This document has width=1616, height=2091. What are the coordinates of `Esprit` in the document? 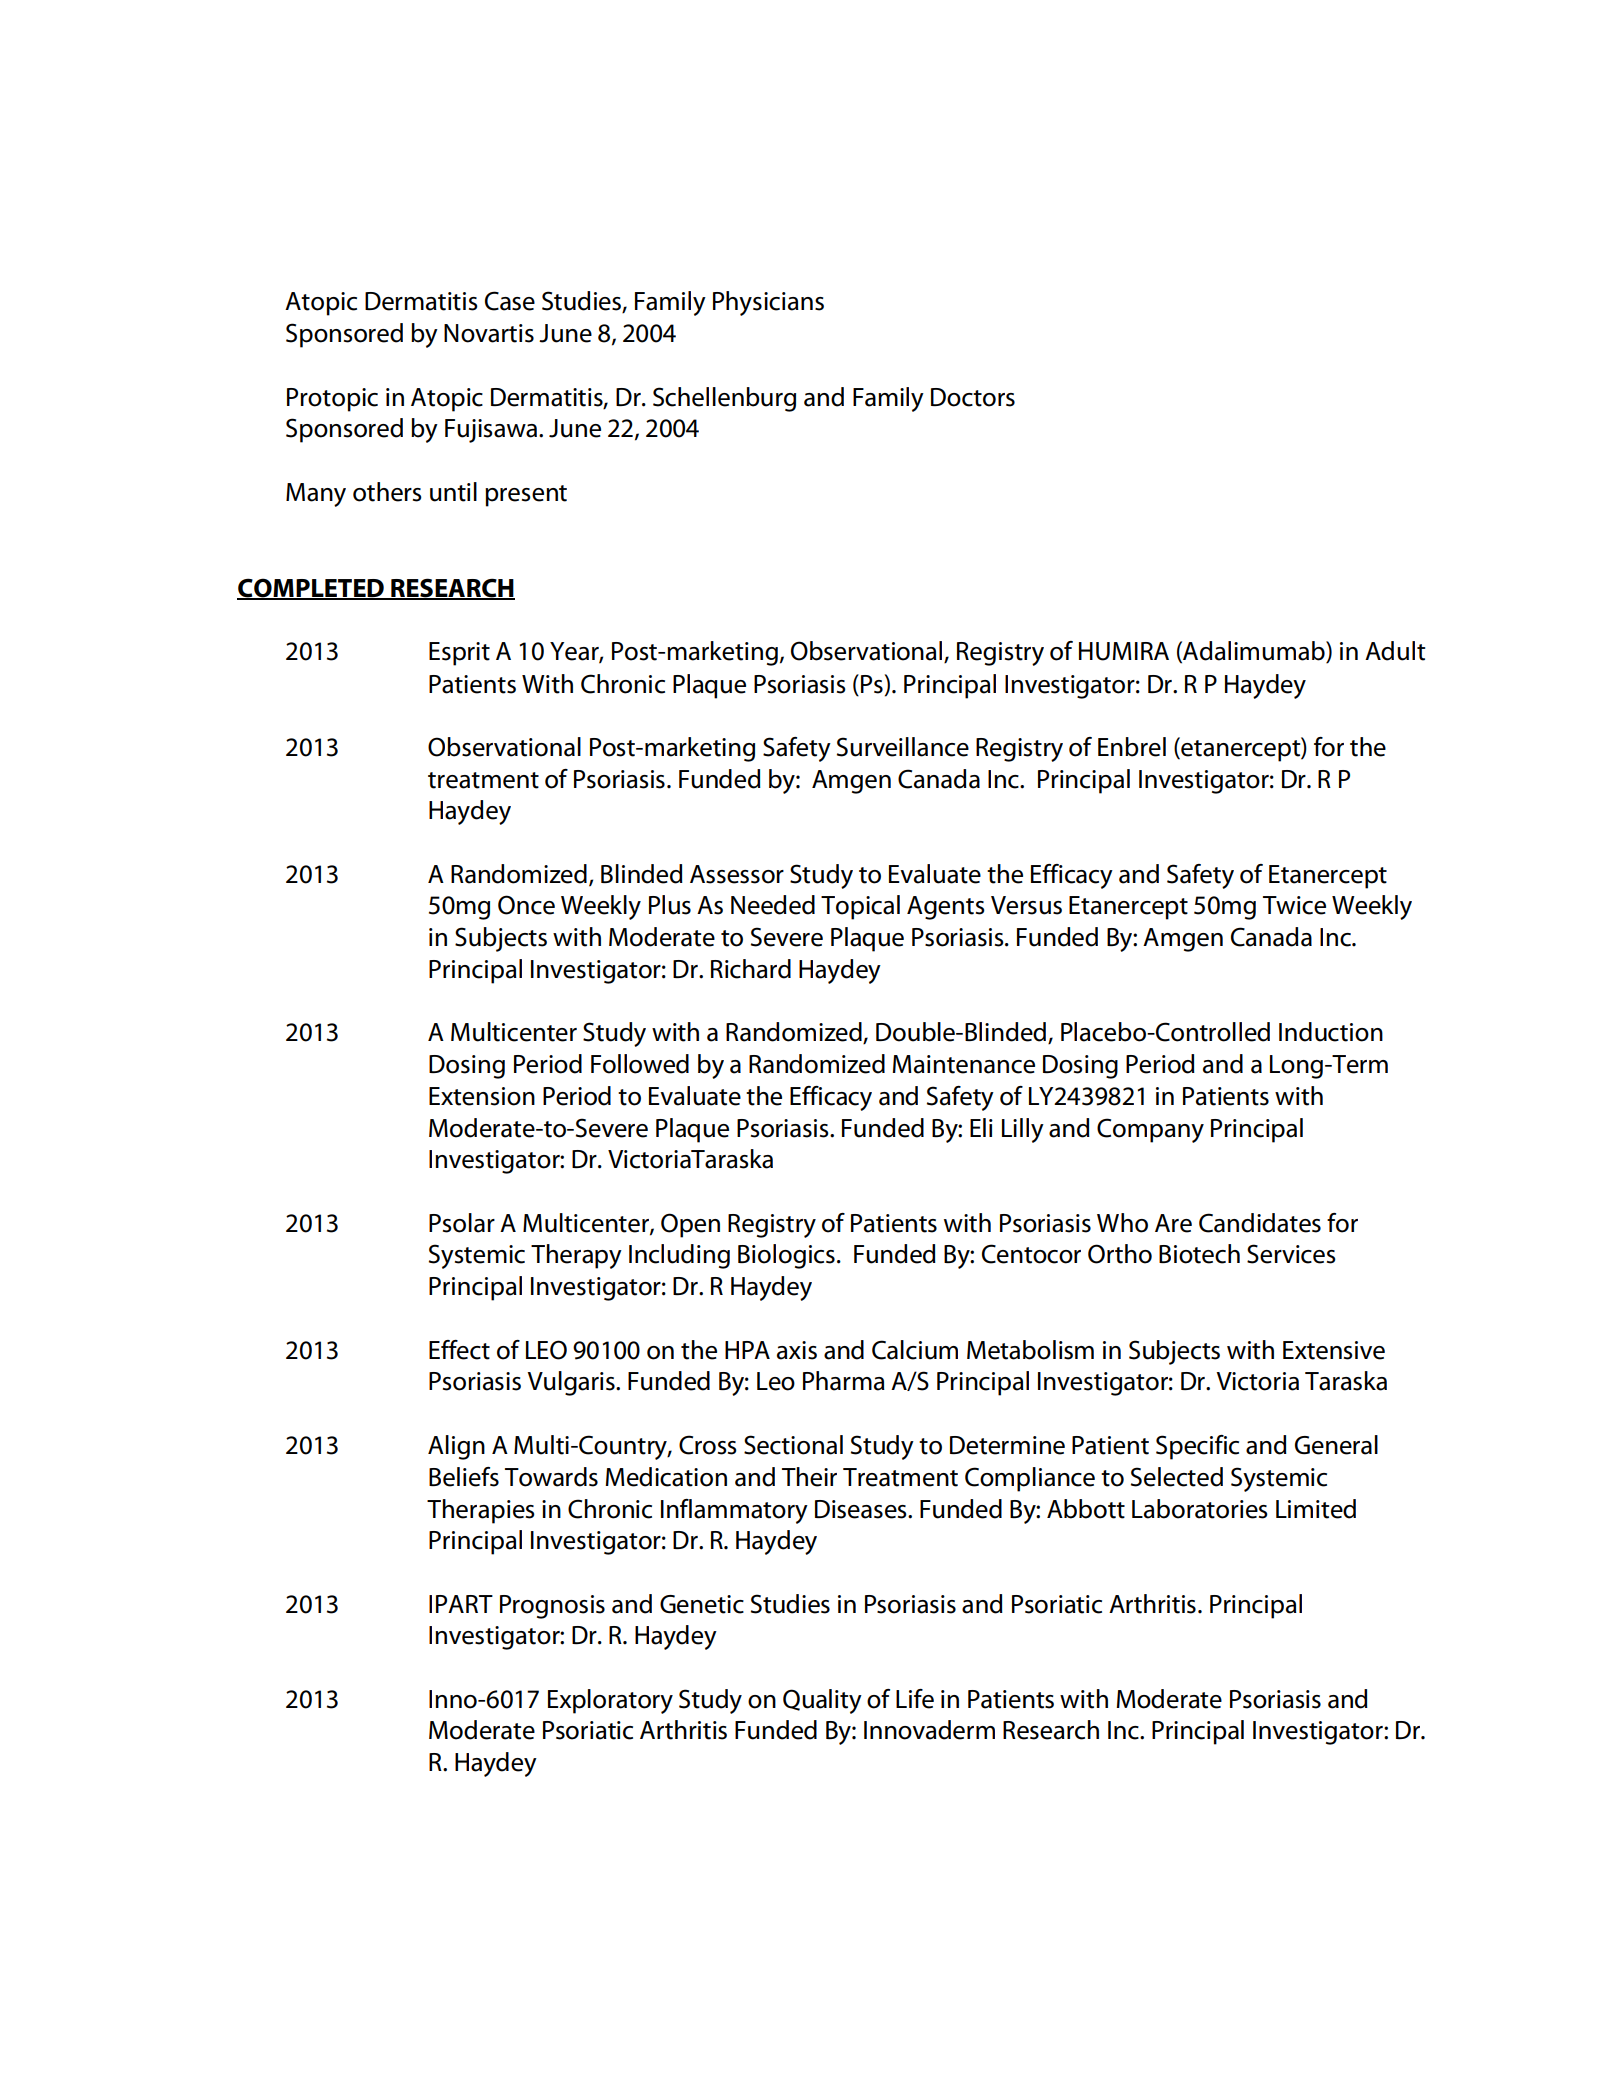 It's located at (459, 654).
